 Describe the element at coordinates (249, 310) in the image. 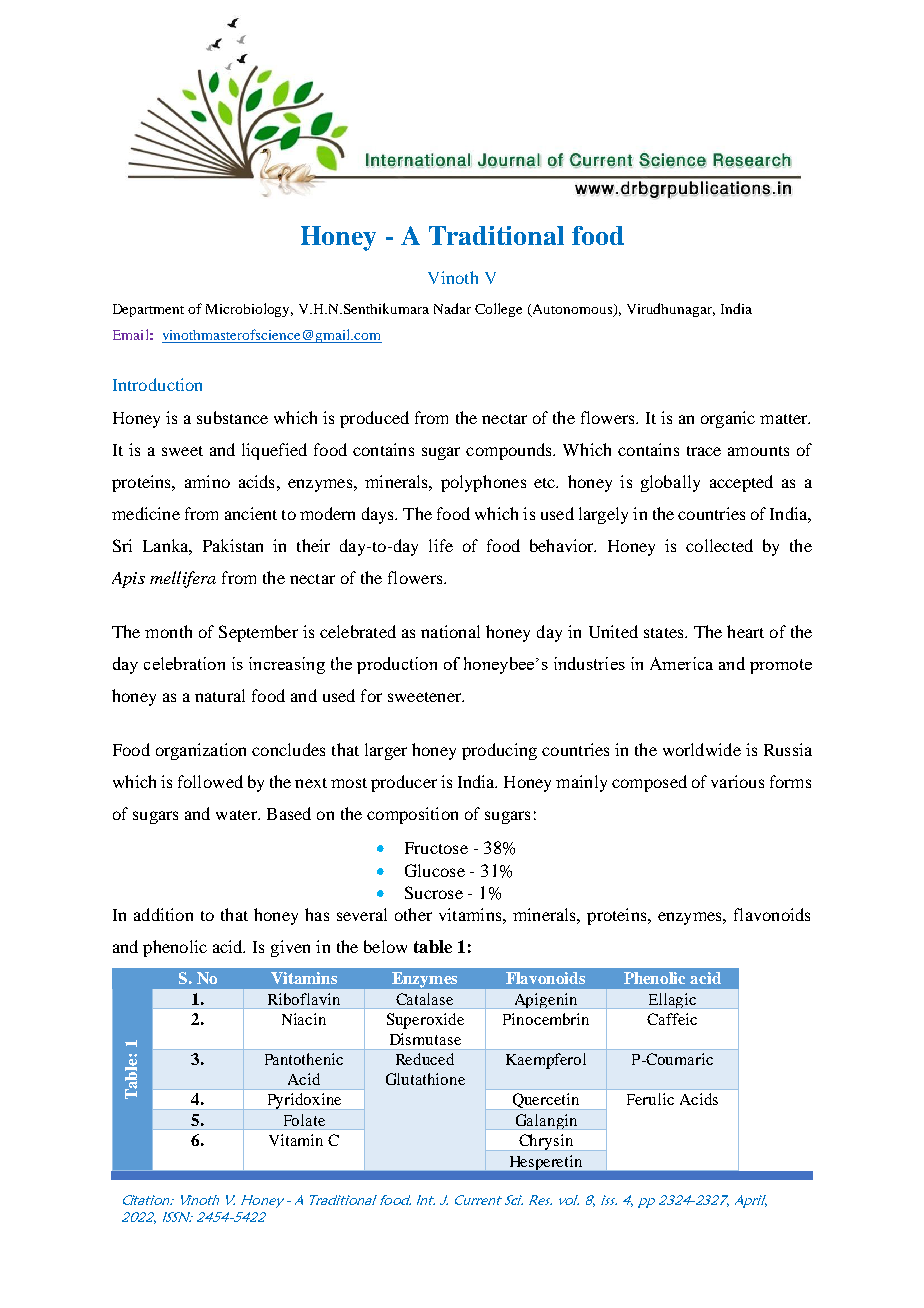

I see `Microbiology` at that location.
